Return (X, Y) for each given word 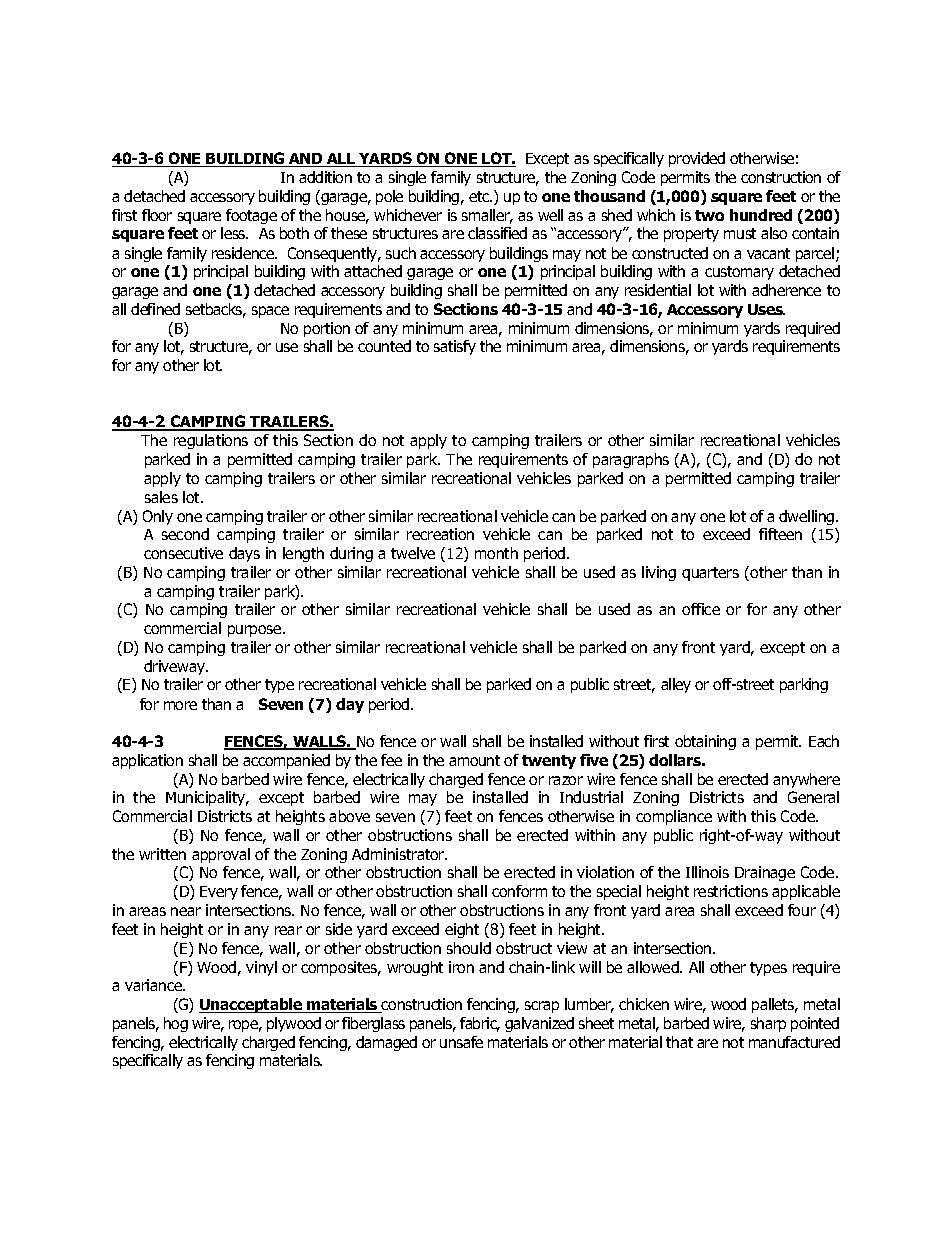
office (701, 609)
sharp (768, 1024)
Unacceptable (252, 1005)
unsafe (461, 1042)
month (496, 553)
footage (251, 216)
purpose (256, 631)
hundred (761, 215)
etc (480, 196)
